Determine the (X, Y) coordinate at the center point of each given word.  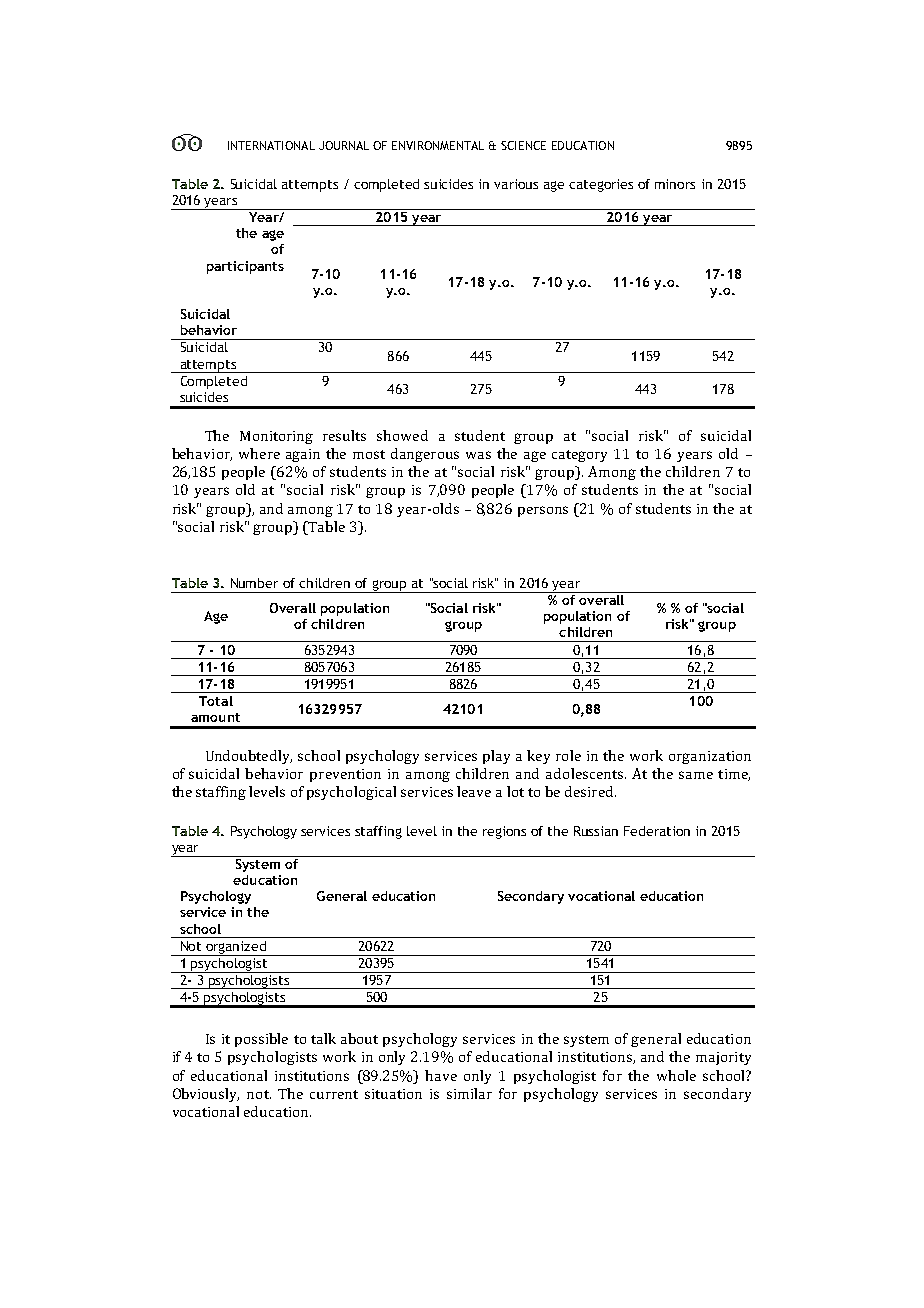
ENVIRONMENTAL (438, 145)
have (441, 1075)
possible (261, 1040)
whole (676, 1075)
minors (675, 184)
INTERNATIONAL (271, 145)
